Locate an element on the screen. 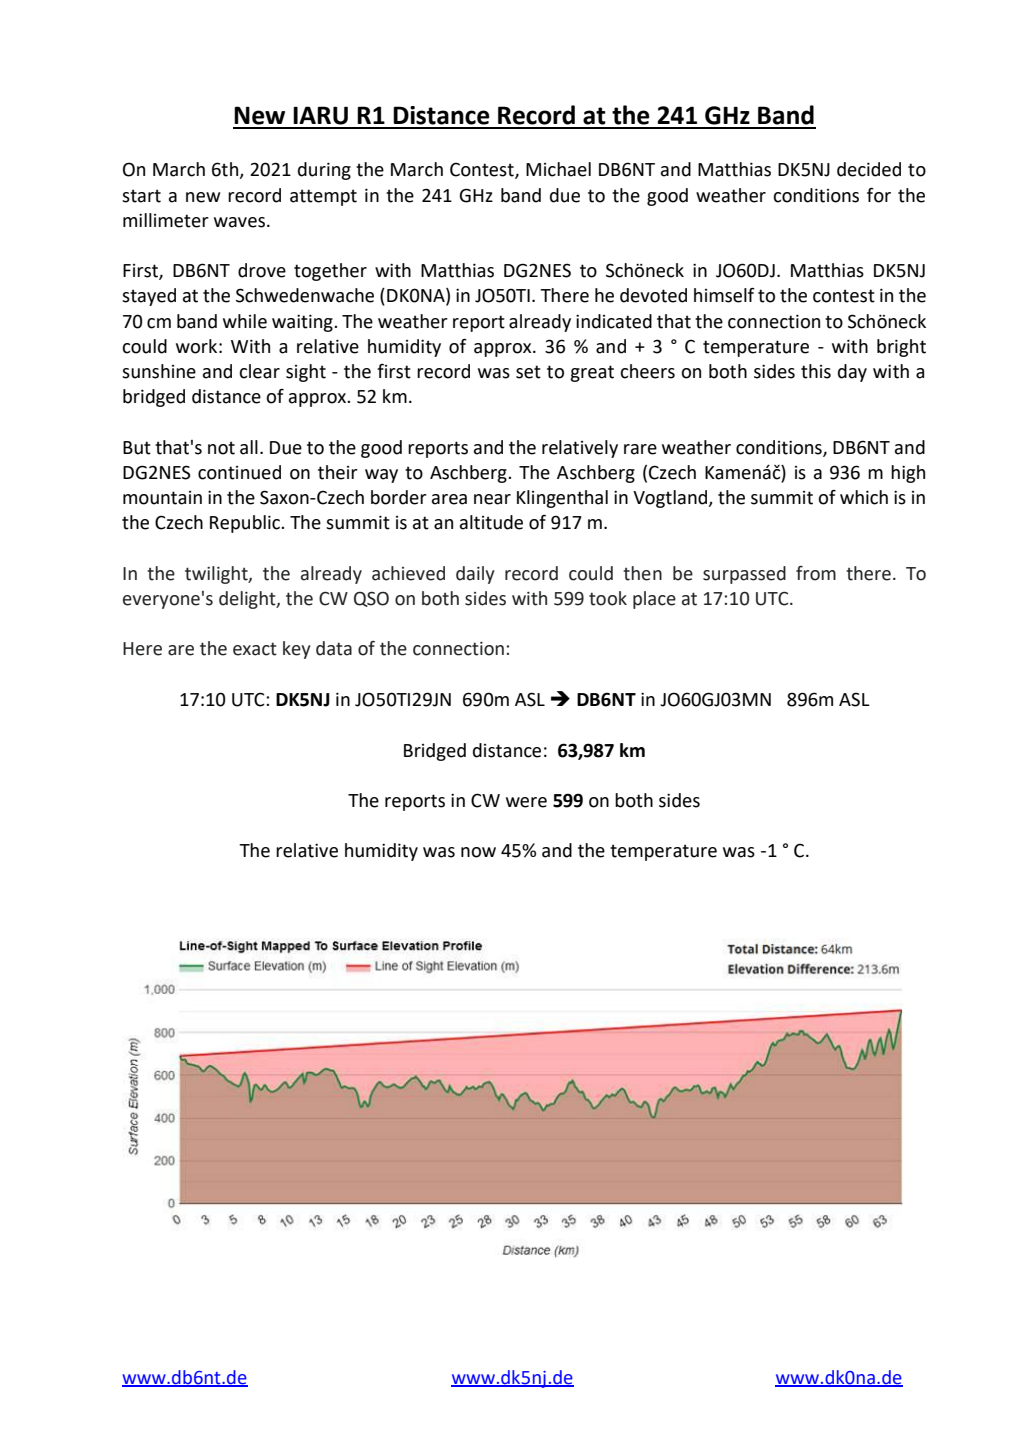 The height and width of the screenshot is (1450, 1024). near is located at coordinates (492, 499).
